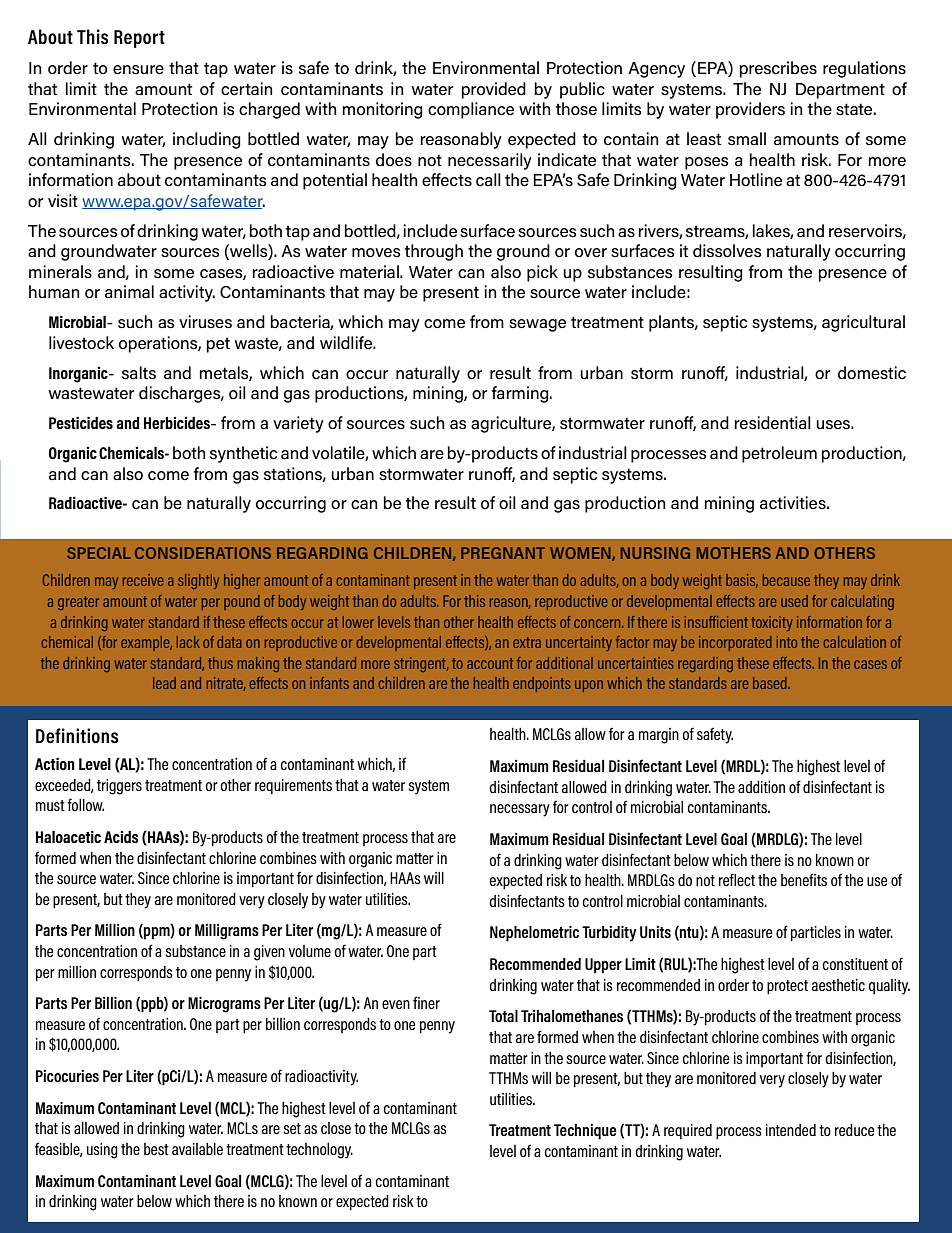  I want to click on prescribes, so click(778, 69).
